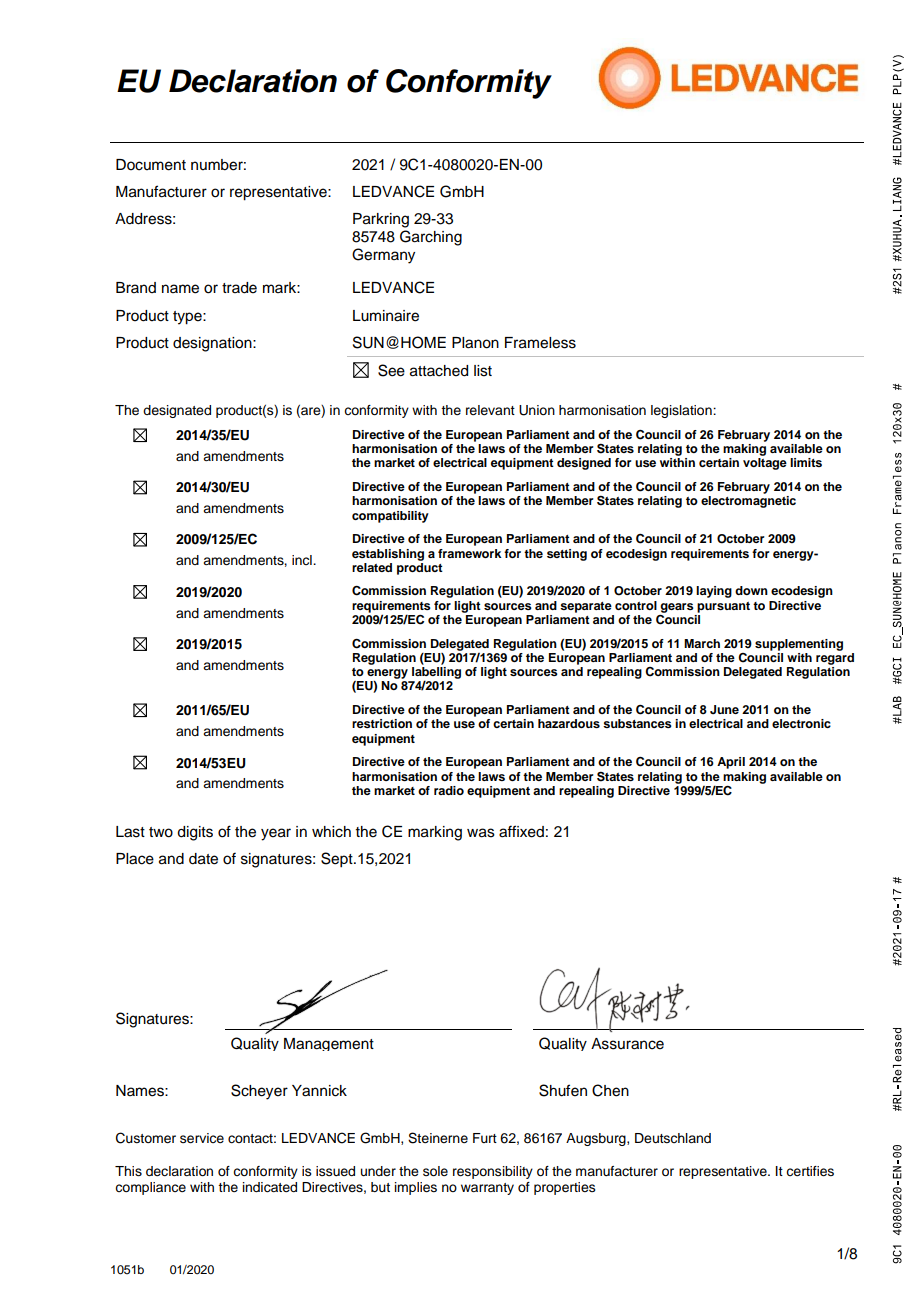 This screenshot has height=1308, width=924. What do you see at coordinates (383, 256) in the screenshot?
I see `Germany` at bounding box center [383, 256].
